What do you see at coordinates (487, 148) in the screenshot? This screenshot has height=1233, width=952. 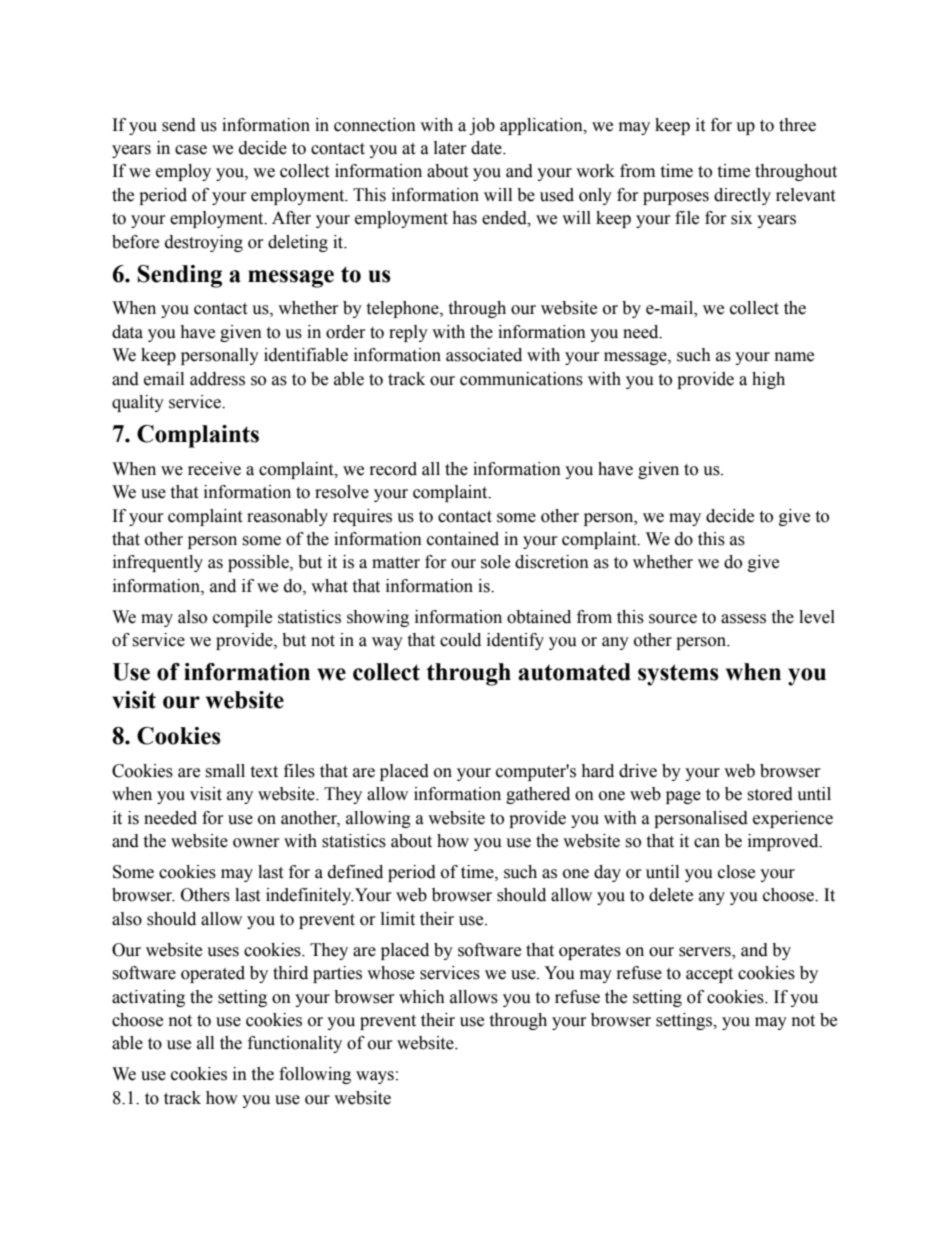 I see `date` at bounding box center [487, 148].
